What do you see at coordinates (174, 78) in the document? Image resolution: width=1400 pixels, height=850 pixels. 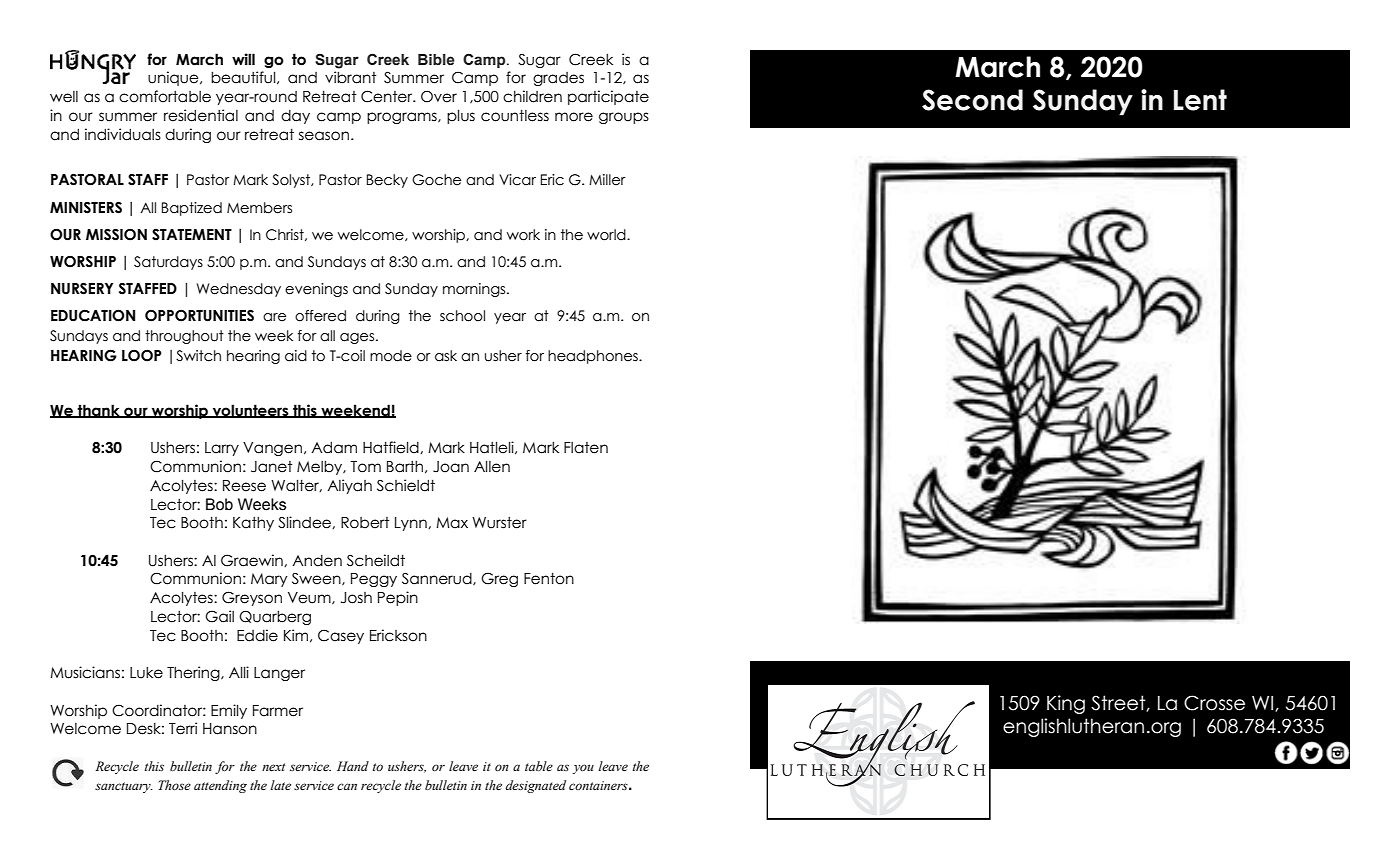 I see `unique` at bounding box center [174, 78].
